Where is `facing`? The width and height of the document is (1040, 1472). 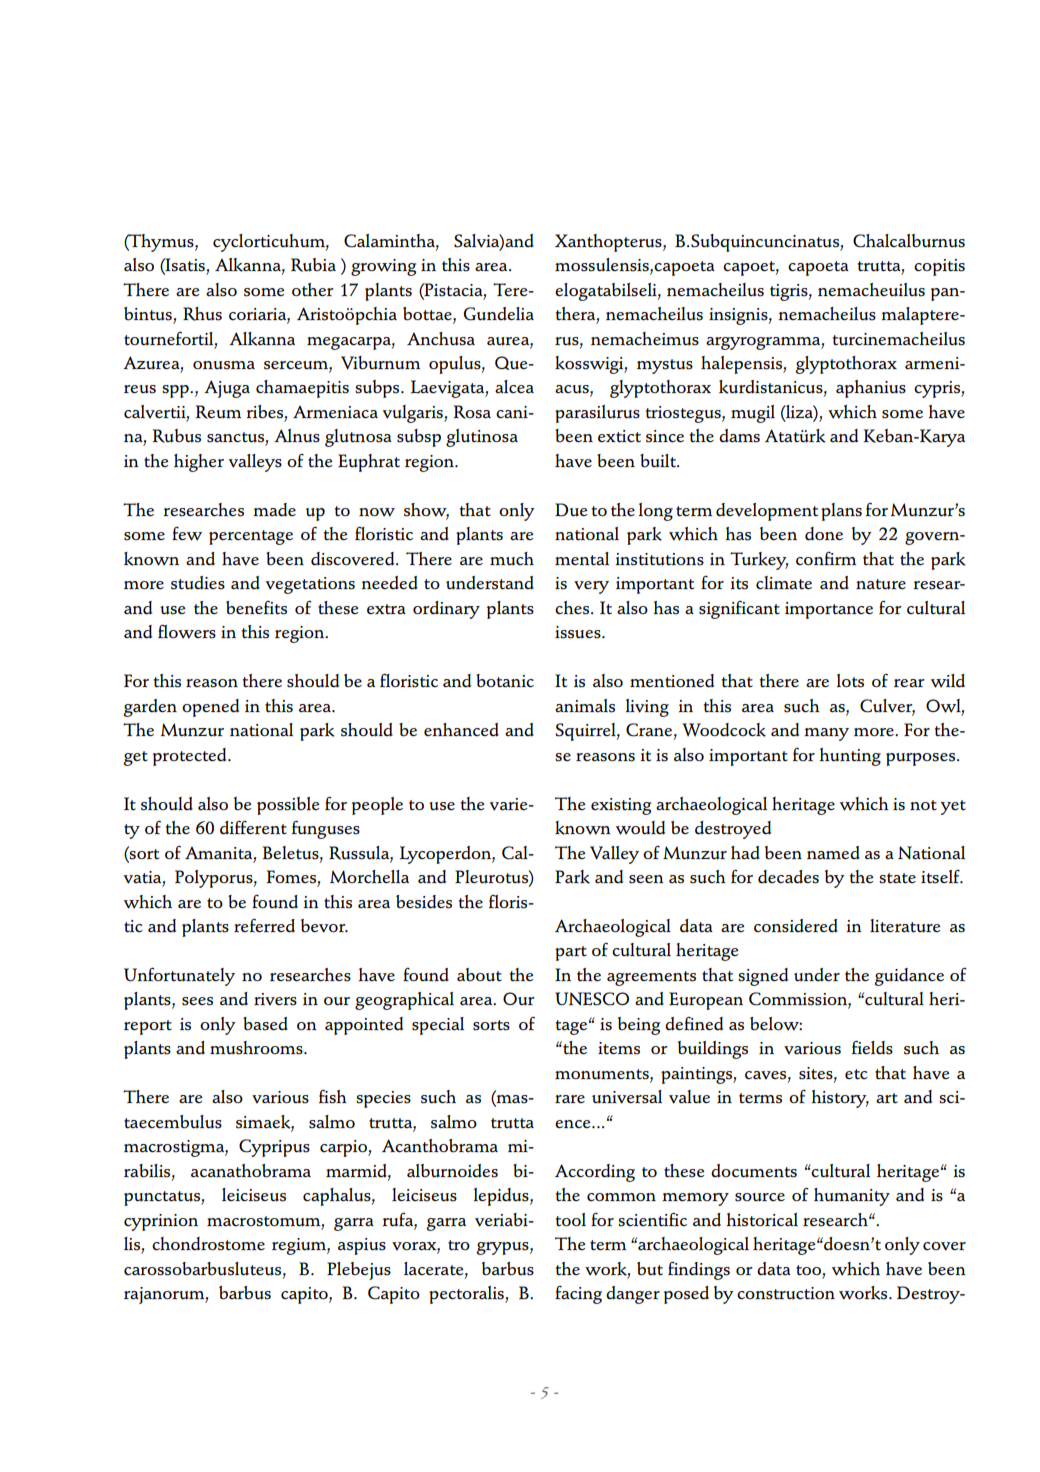
facing is located at coordinates (578, 1295).
